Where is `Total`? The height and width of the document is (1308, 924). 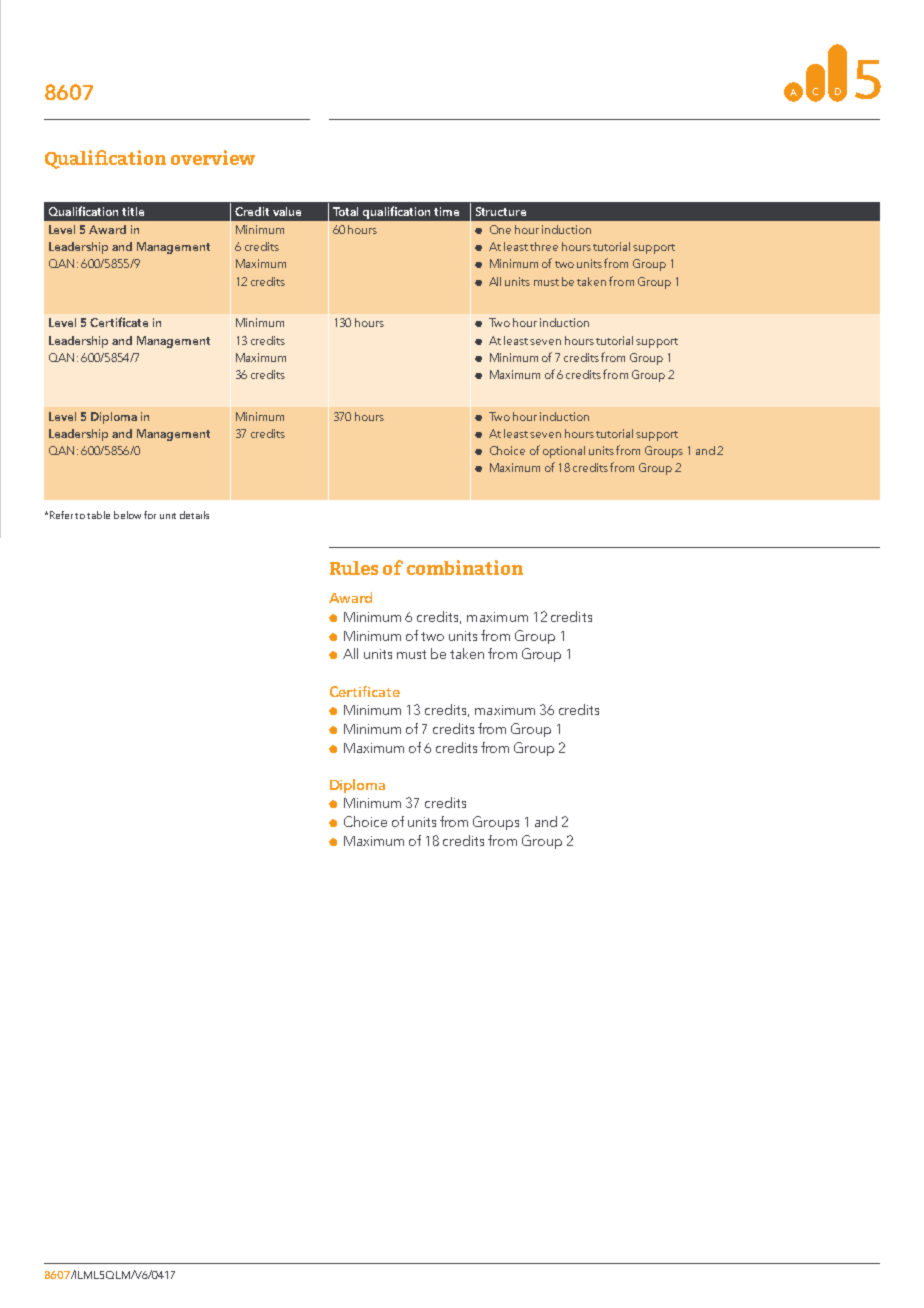
Total is located at coordinates (345, 211).
